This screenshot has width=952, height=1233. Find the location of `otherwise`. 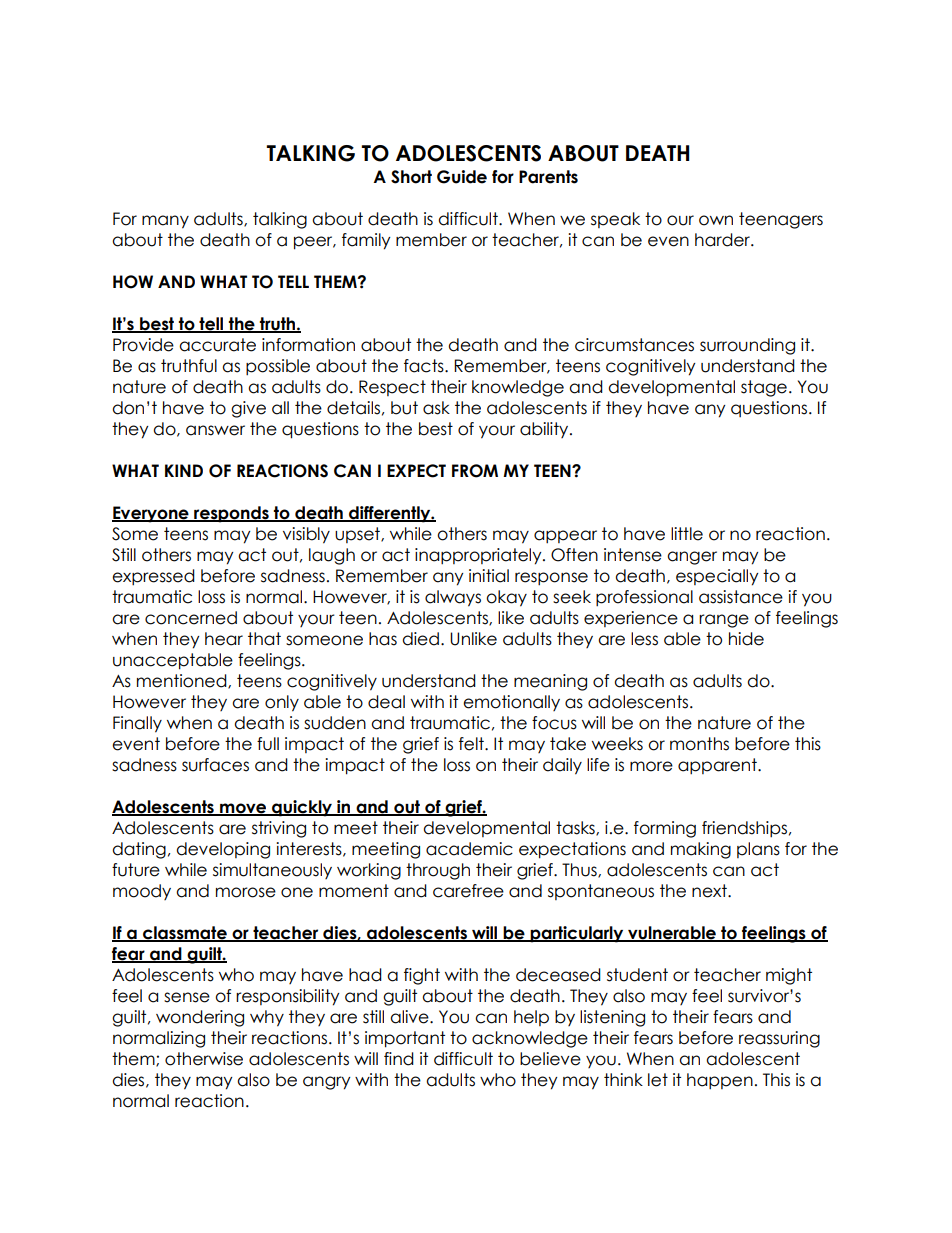

otherwise is located at coordinates (204, 1059).
